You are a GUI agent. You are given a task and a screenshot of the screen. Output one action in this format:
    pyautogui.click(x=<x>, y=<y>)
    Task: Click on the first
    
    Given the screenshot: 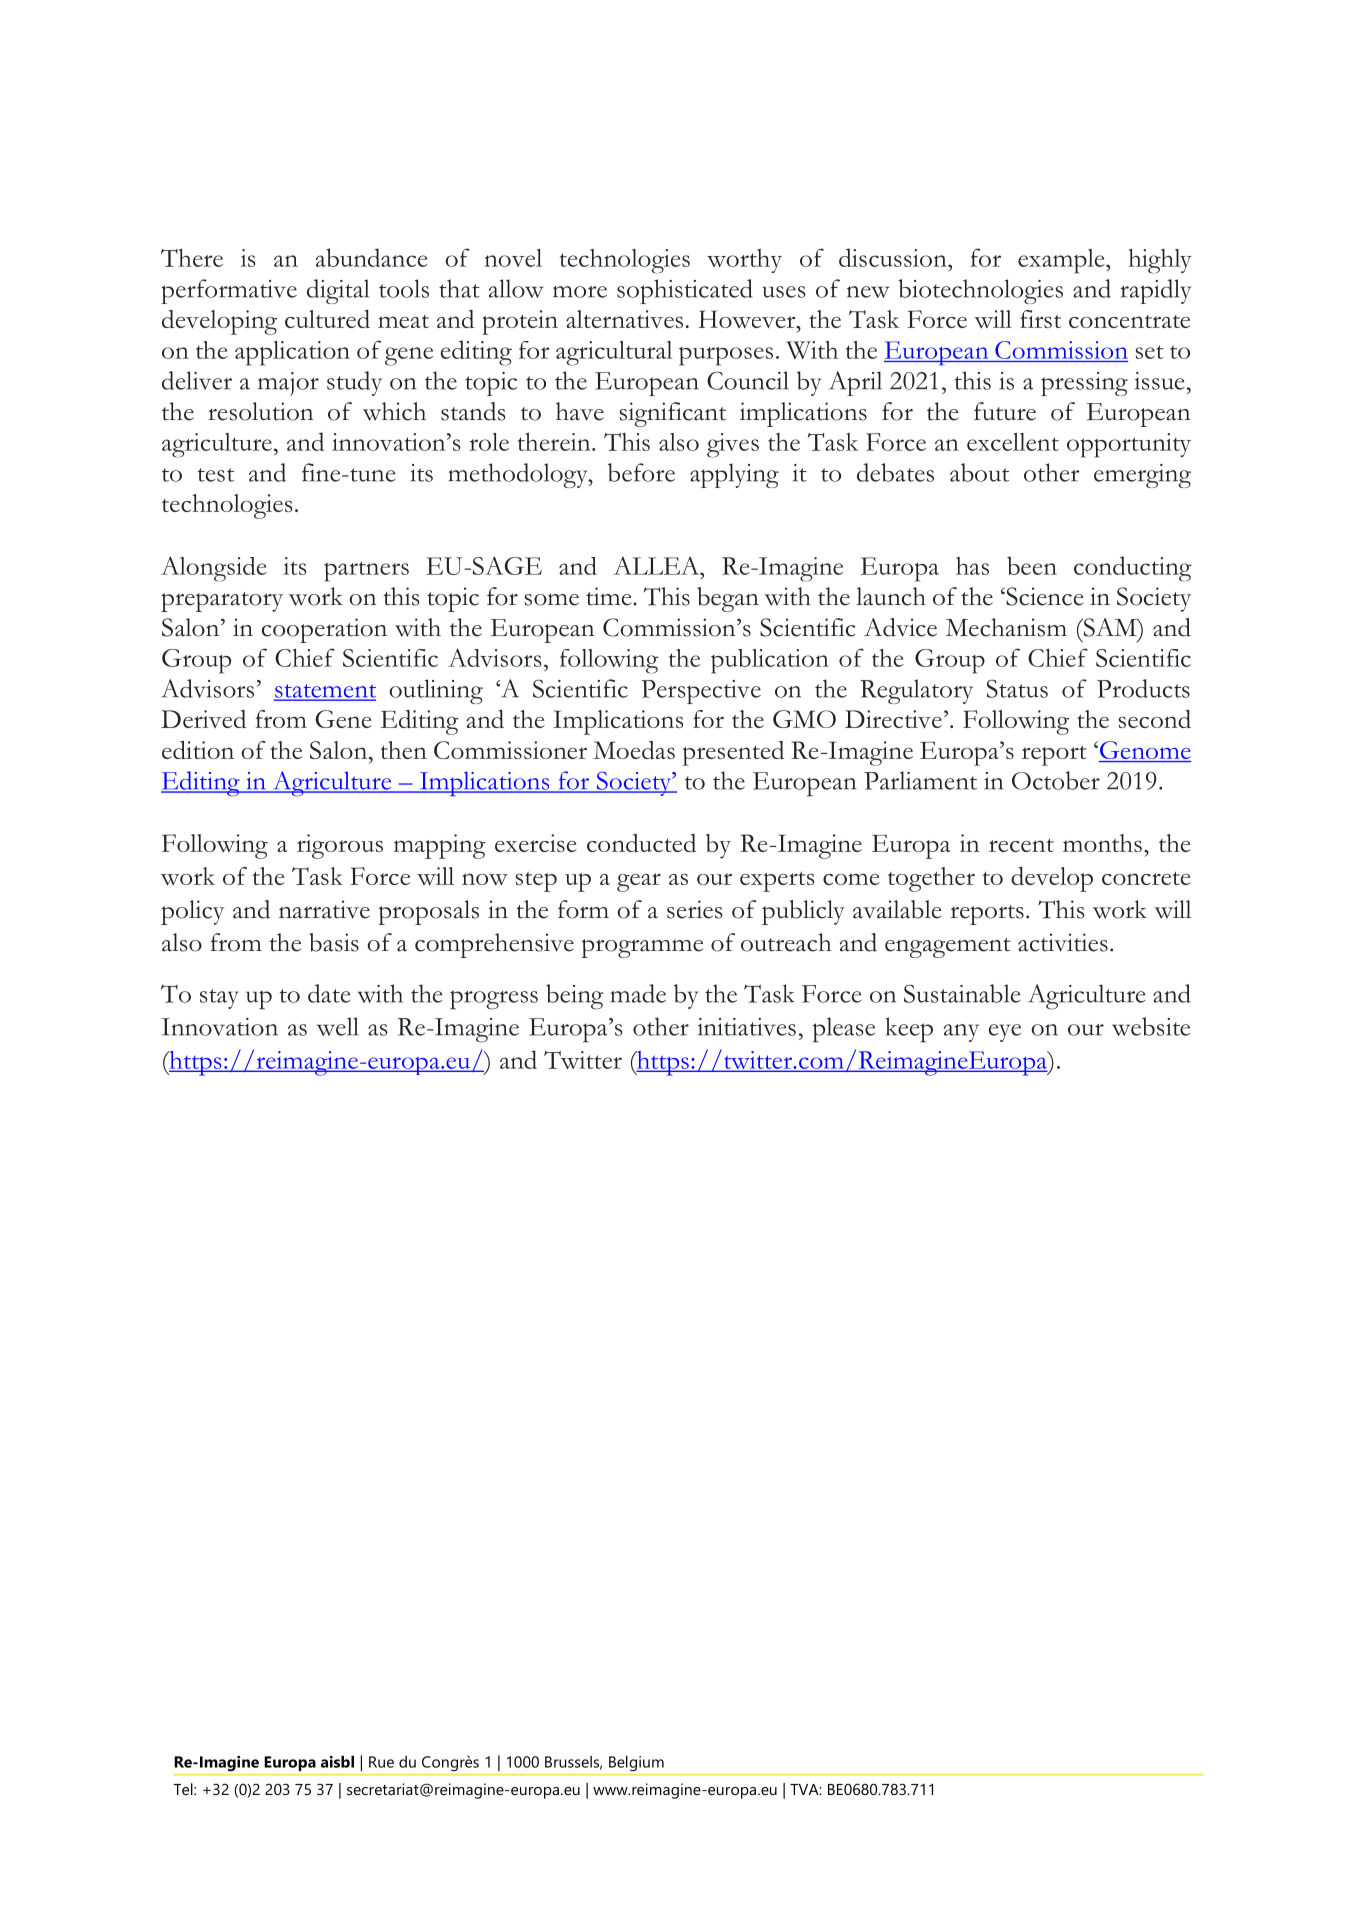 What is the action you would take?
    pyautogui.click(x=1040, y=319)
